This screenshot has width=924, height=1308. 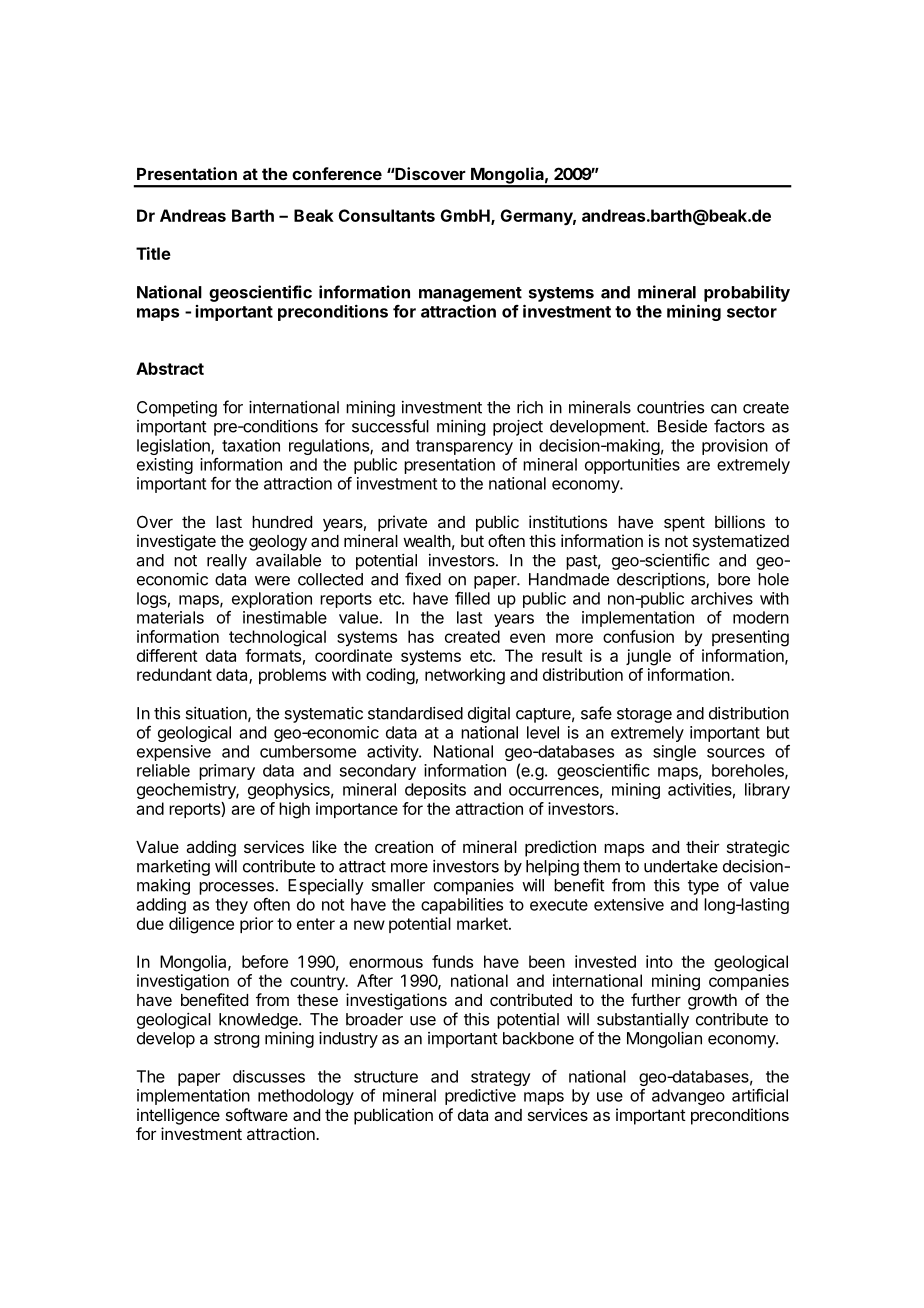 I want to click on Title, so click(x=153, y=253).
